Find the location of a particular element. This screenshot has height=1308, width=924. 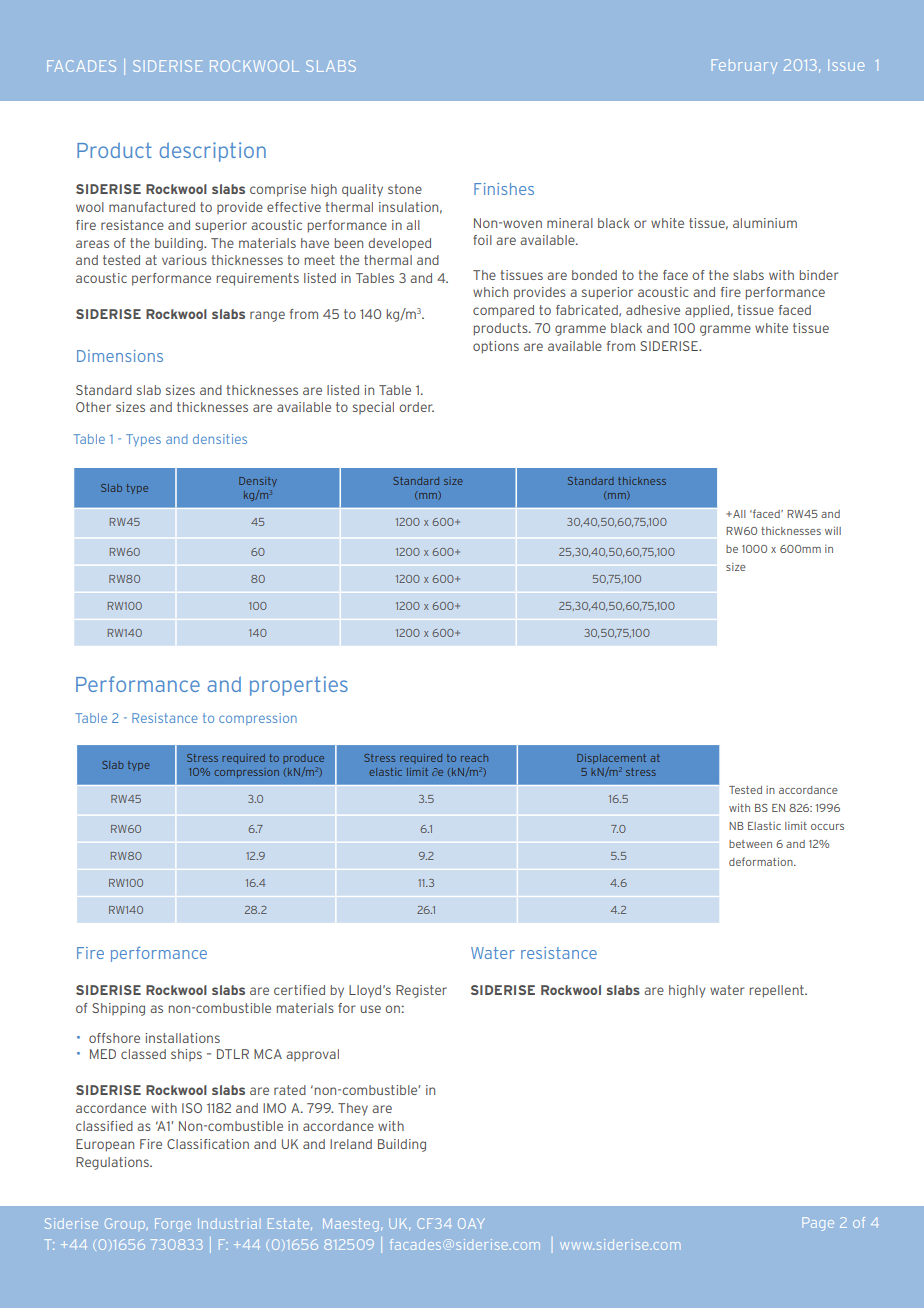

reach is located at coordinates (474, 758).
